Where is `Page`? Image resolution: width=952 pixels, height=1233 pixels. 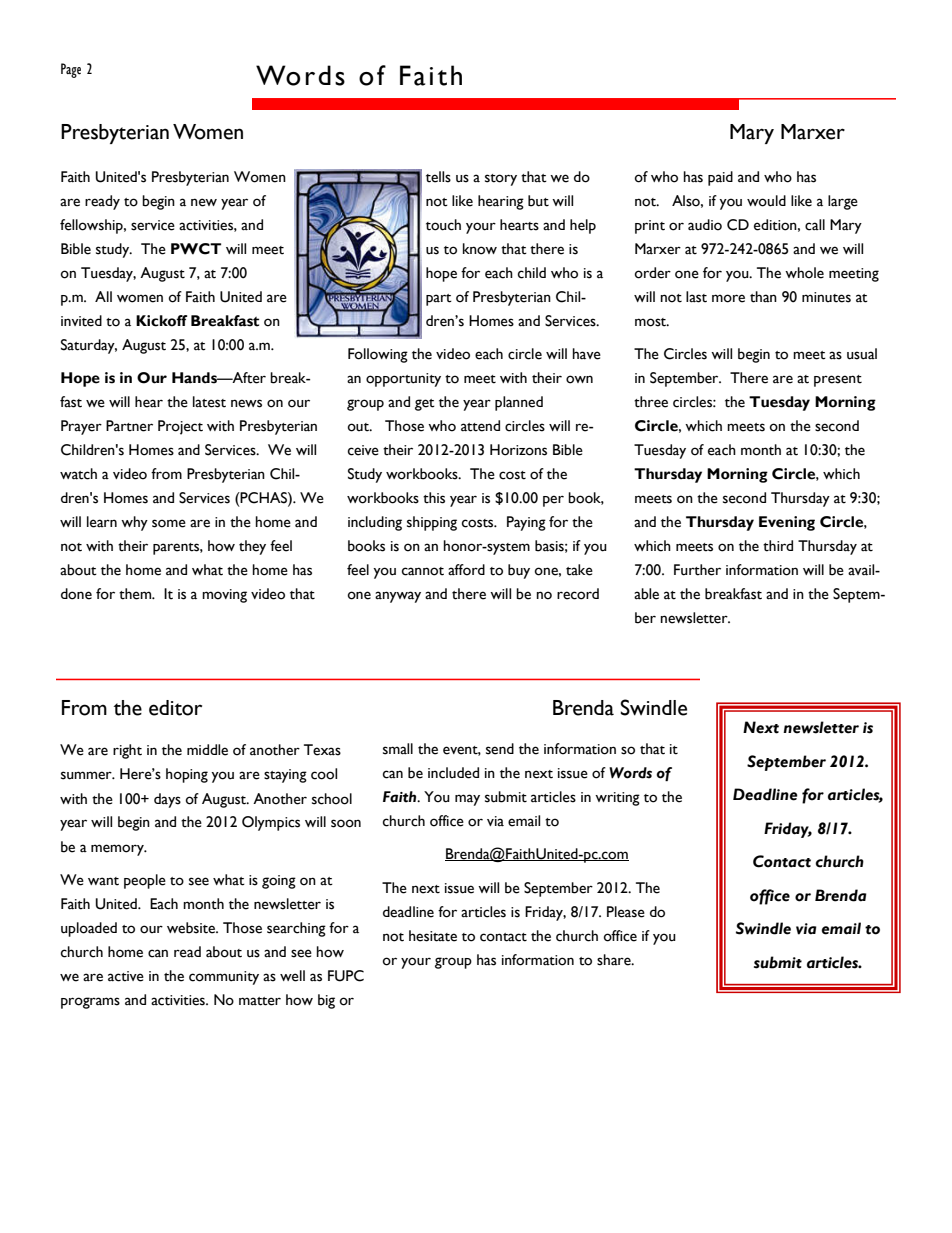
Page is located at coordinates (71, 70).
